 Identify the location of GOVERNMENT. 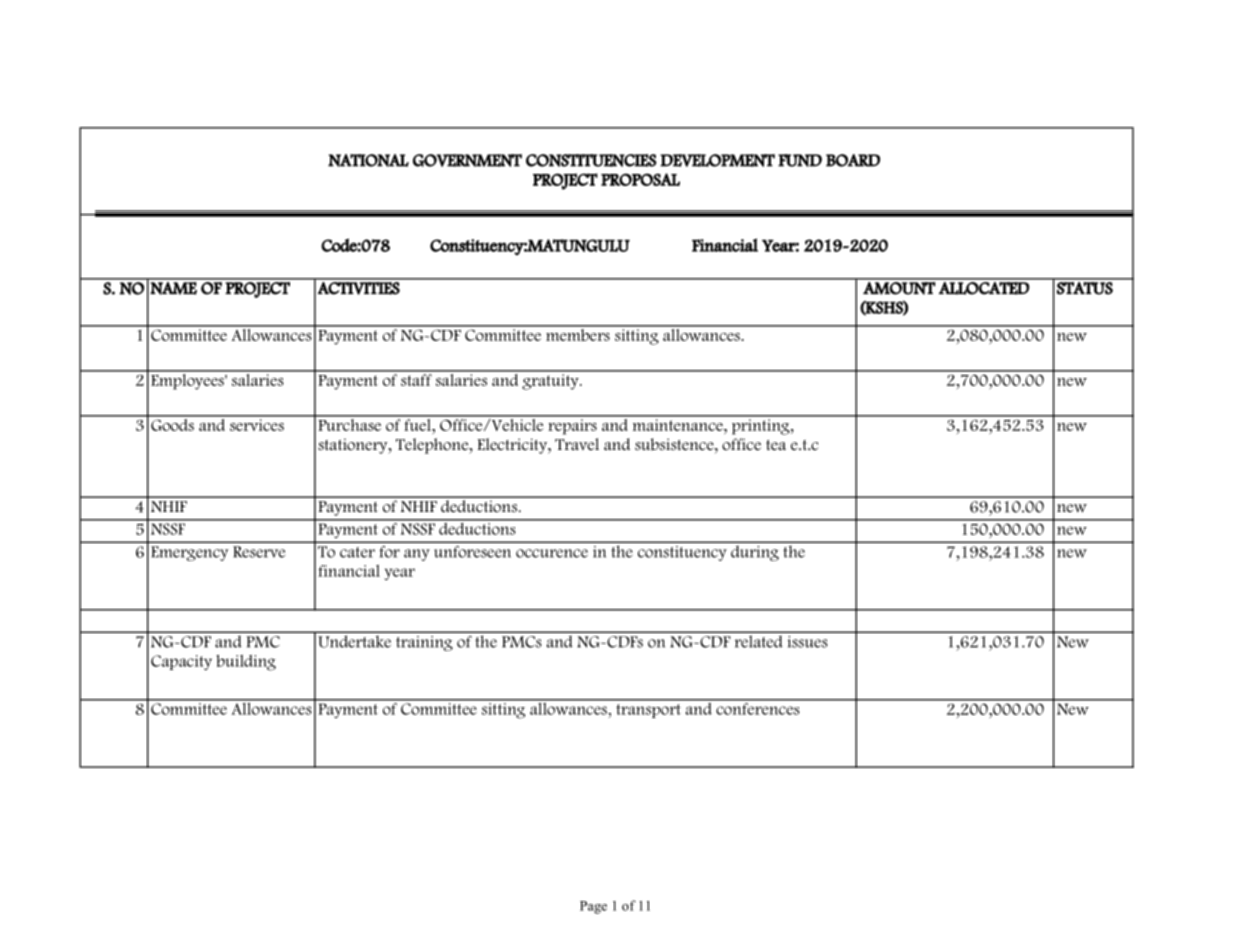
(467, 160).
